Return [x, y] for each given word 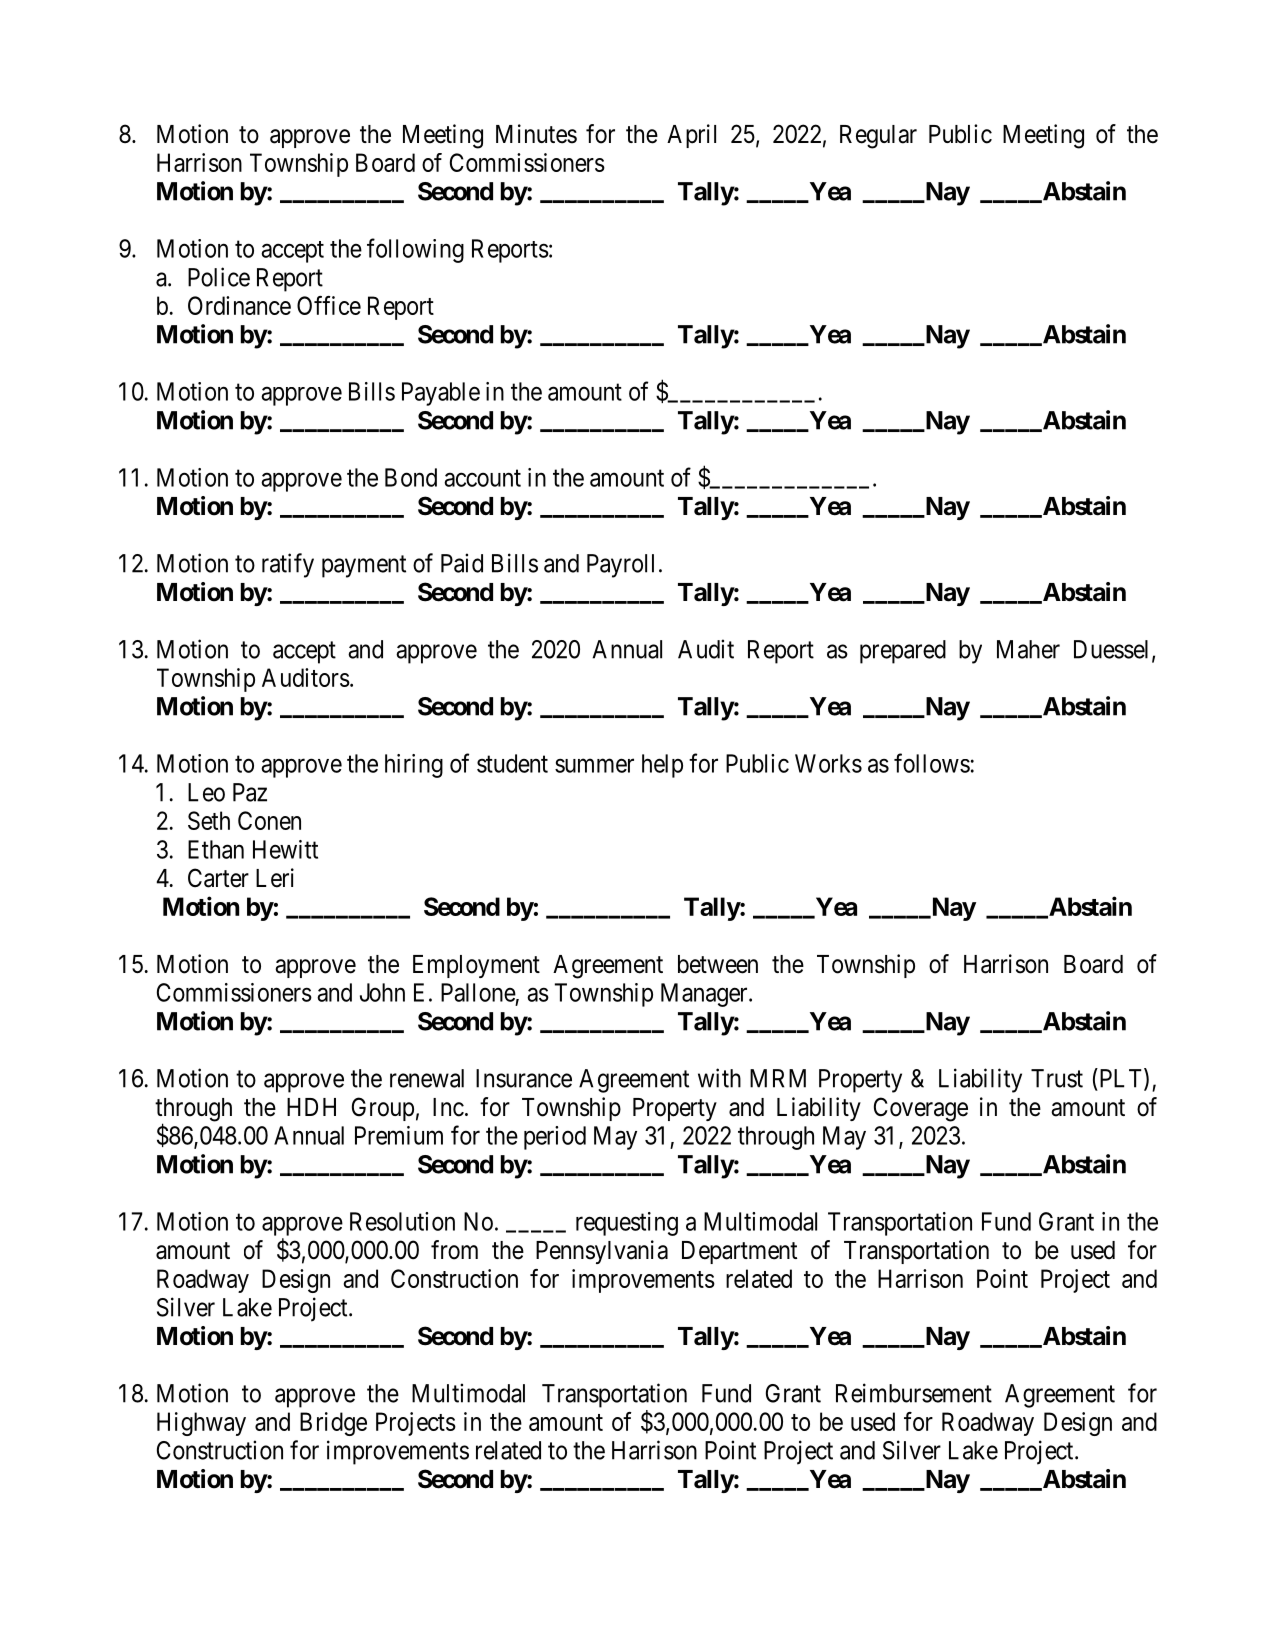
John [382, 992]
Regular [878, 137]
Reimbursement [914, 1393]
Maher [1028, 649]
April [691, 136]
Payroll [620, 566]
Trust [1057, 1078]
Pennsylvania [602, 1252]
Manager [705, 995]
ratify [288, 565]
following [415, 250]
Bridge [333, 1424]
